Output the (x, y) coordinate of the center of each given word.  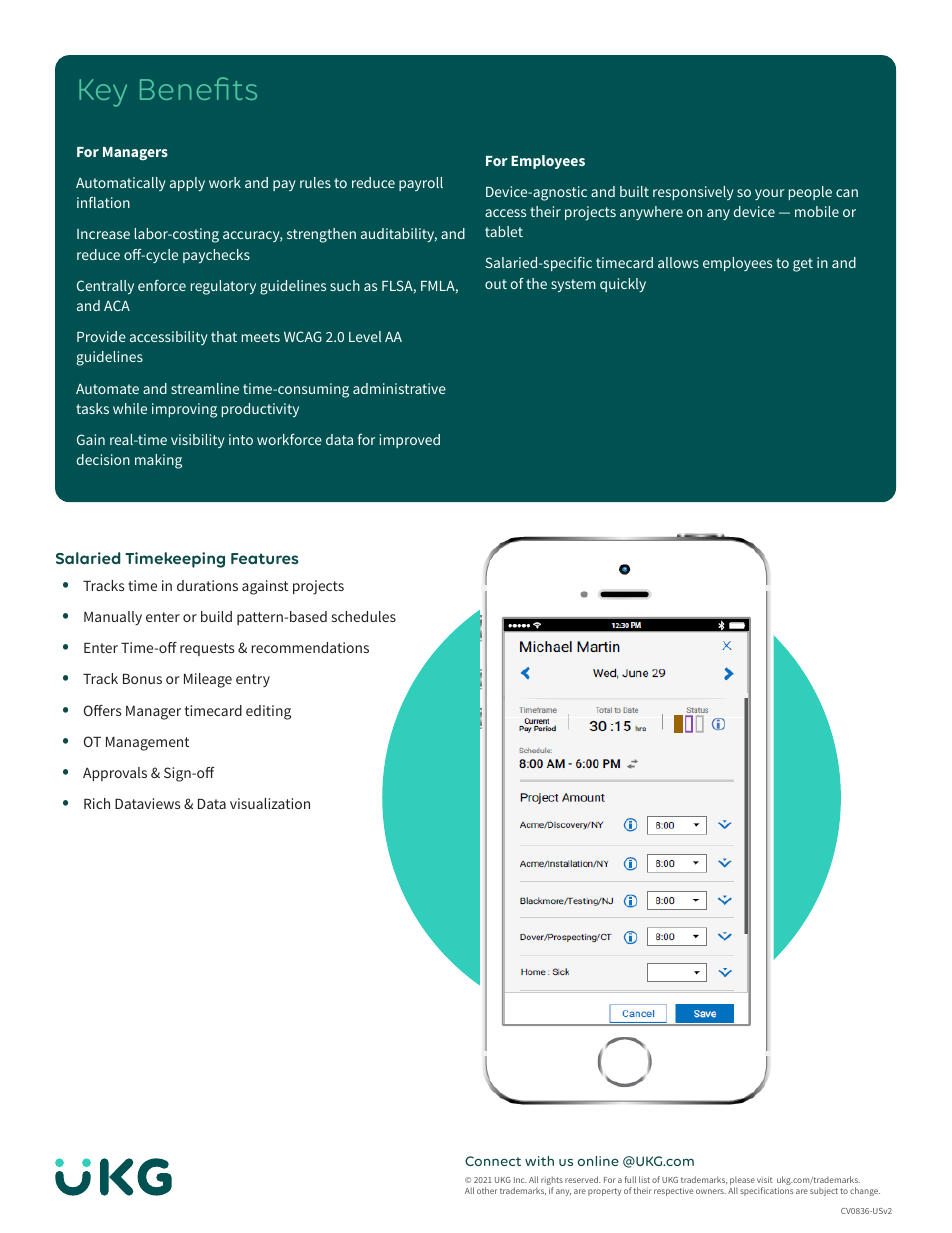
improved (410, 441)
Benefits (198, 88)
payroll (421, 184)
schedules (364, 616)
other (487, 1190)
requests (207, 649)
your (769, 194)
